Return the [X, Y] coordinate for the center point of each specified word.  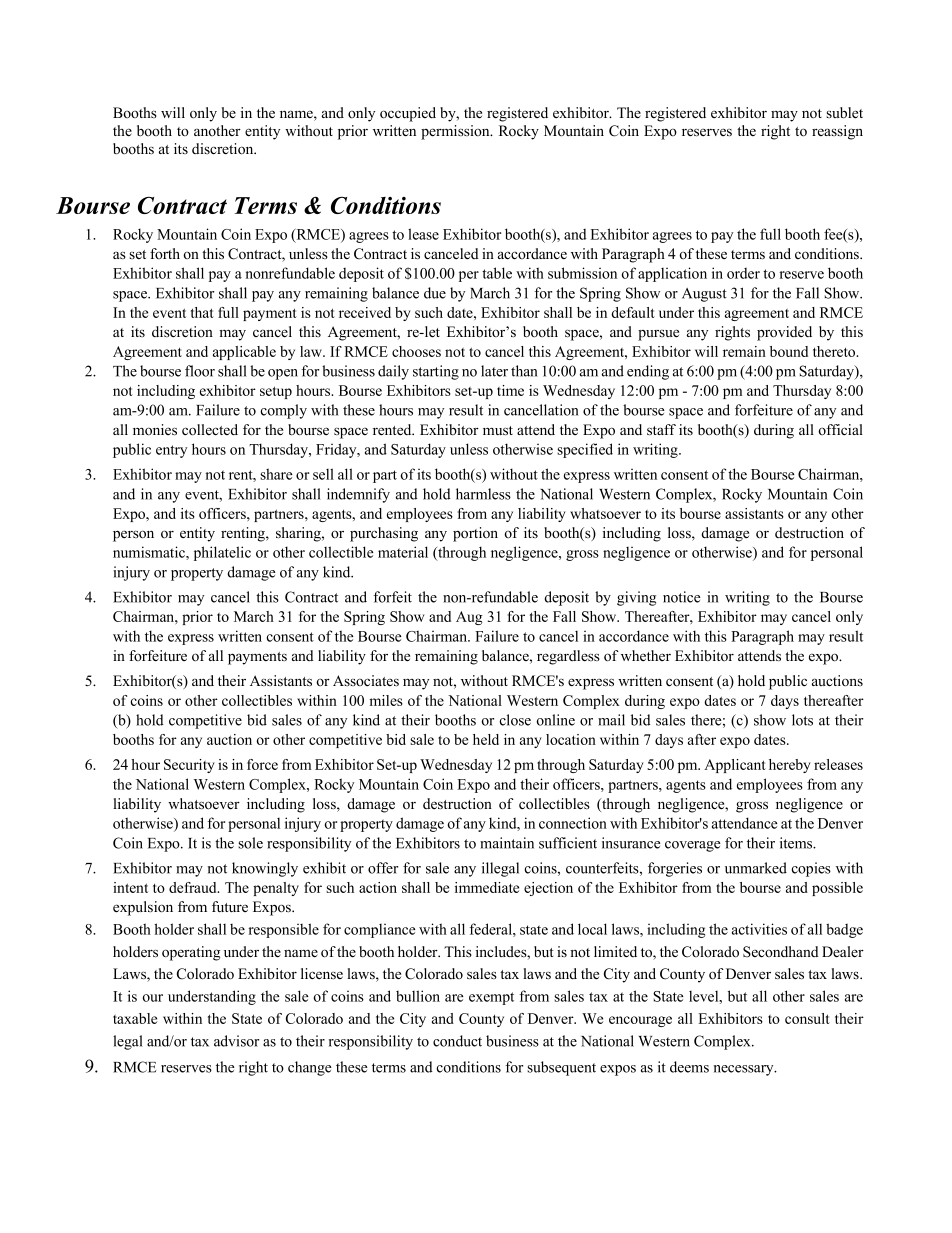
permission [456, 132]
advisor [236, 1041]
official [840, 429]
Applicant [735, 766]
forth [165, 253]
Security [189, 766]
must [498, 431]
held [486, 739]
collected [210, 430]
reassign [837, 132]
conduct [457, 1041]
